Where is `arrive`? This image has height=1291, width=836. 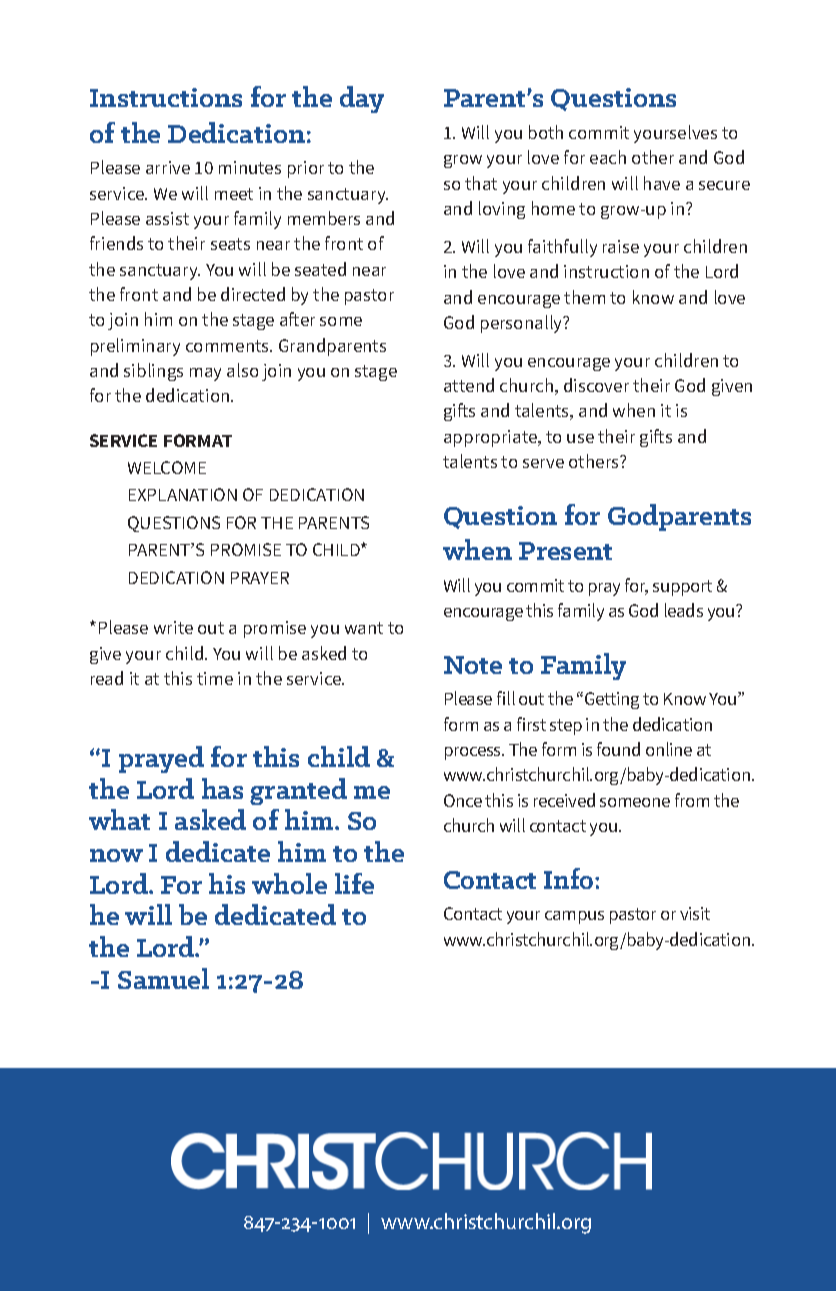 arrive is located at coordinates (168, 167).
